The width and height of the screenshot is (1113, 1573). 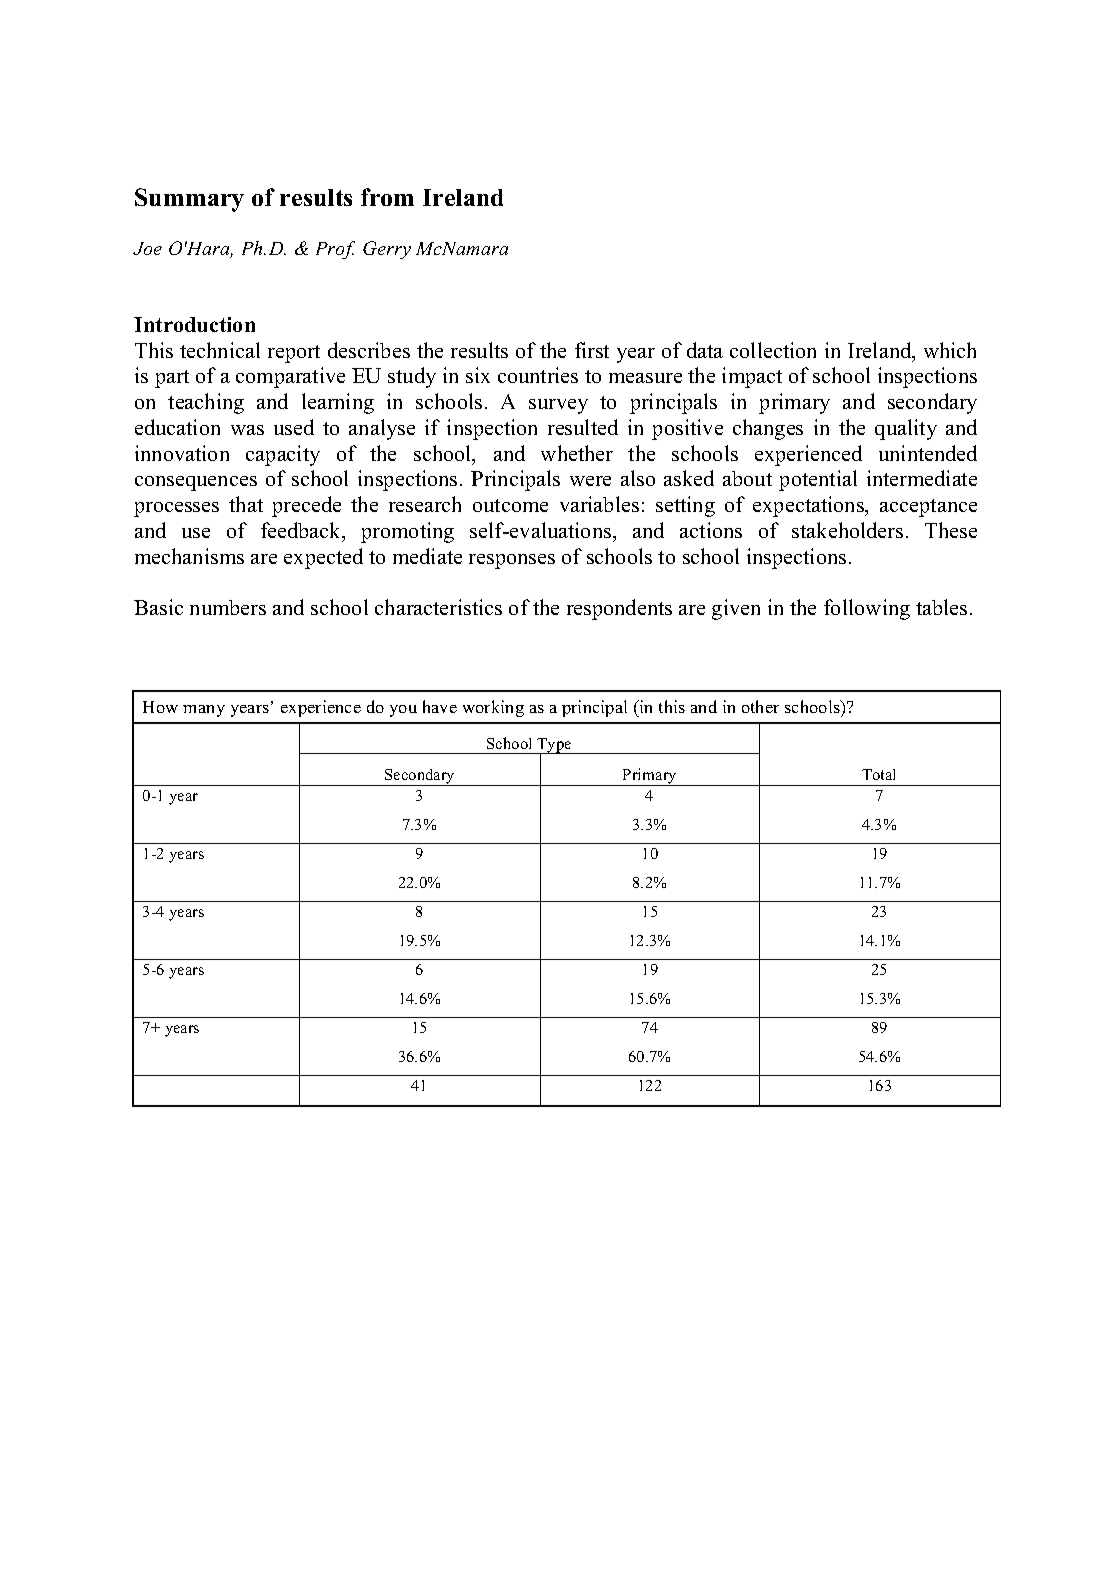 What do you see at coordinates (204, 711) in the screenshot?
I see `many` at bounding box center [204, 711].
